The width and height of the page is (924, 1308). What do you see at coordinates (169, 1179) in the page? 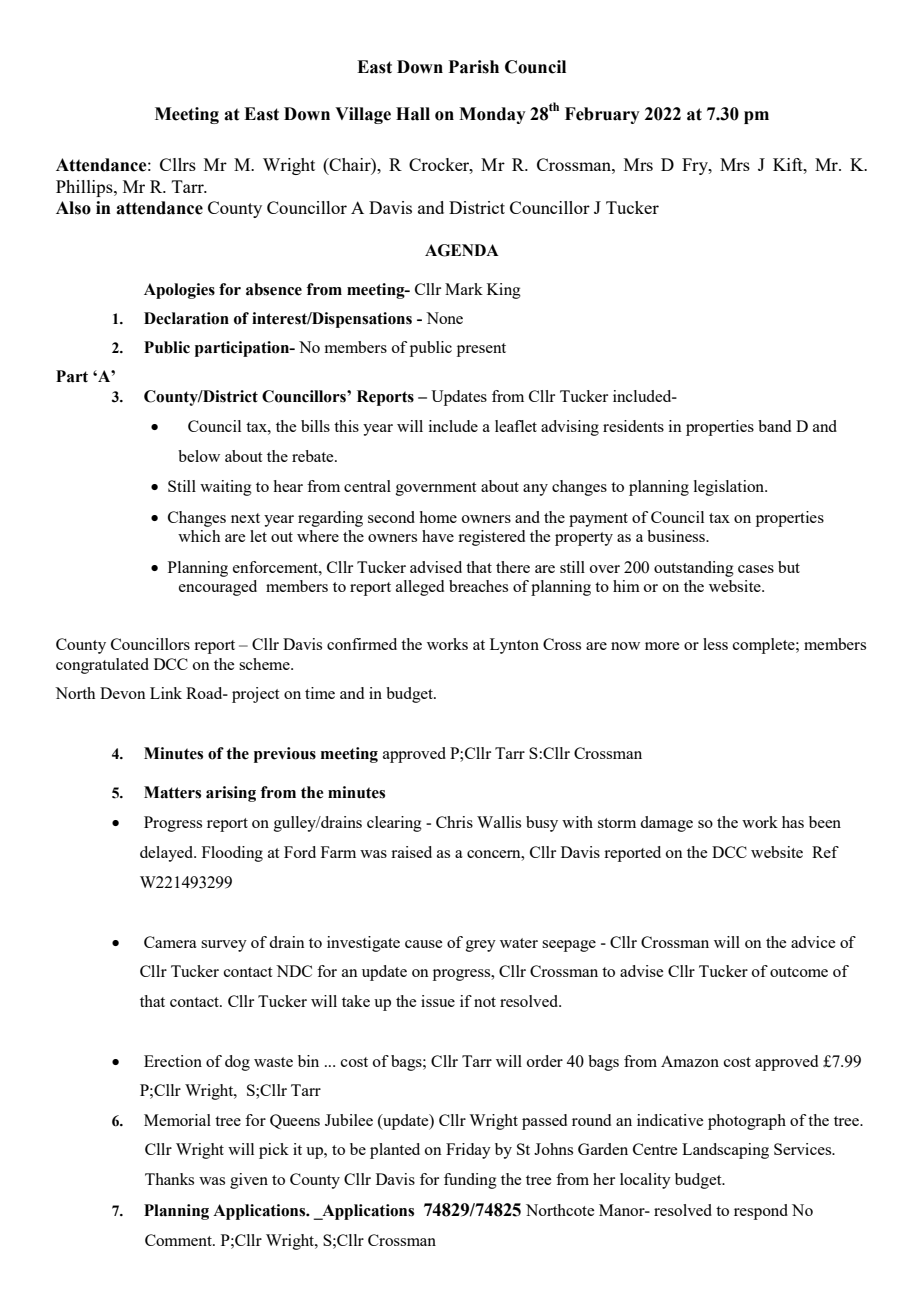
I see `Thanks` at bounding box center [169, 1179].
